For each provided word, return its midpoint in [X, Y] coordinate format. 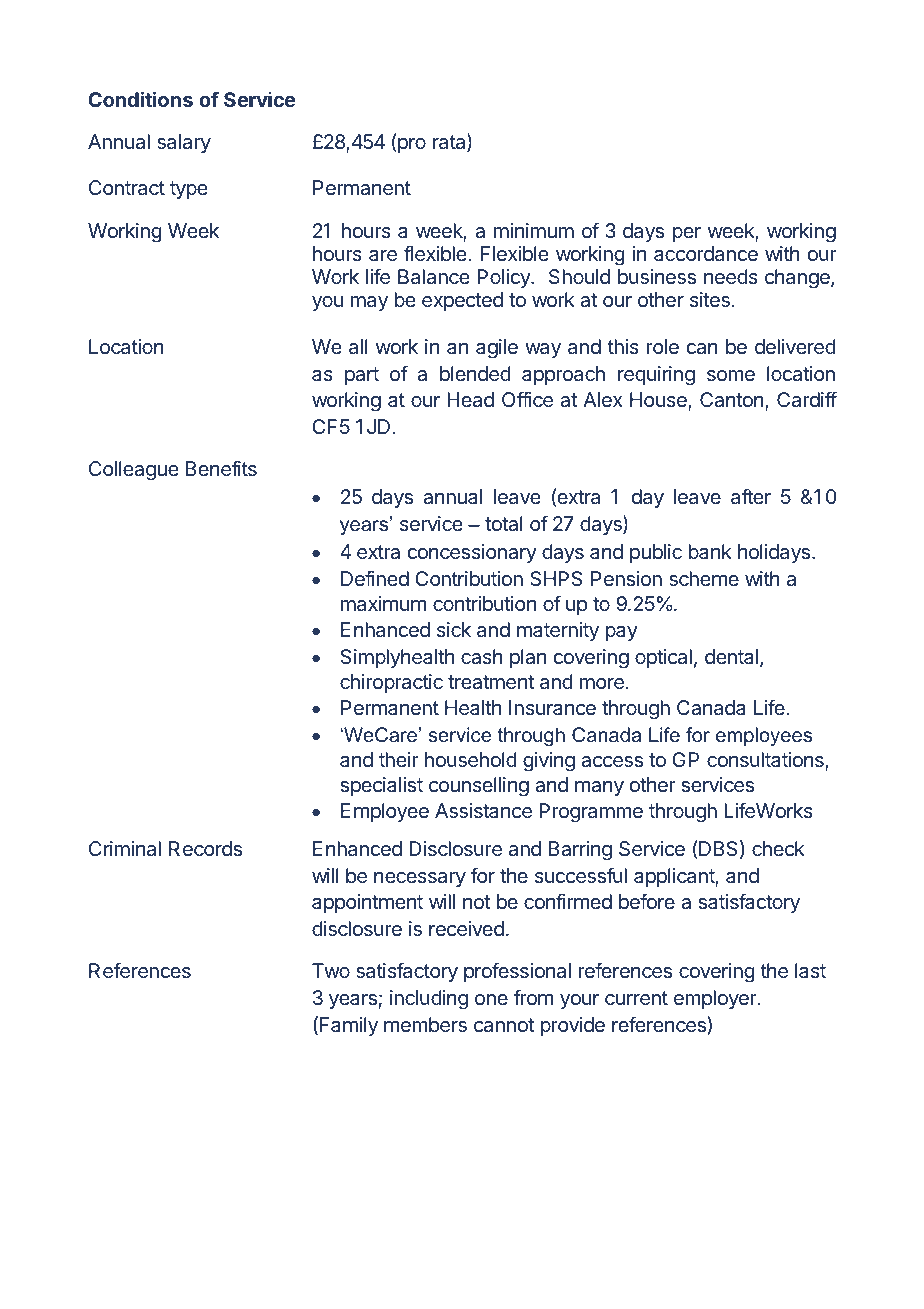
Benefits [221, 468]
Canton [733, 401]
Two [331, 970]
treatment [491, 682]
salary [184, 143]
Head [470, 400]
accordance [706, 253]
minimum [534, 230]
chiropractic [391, 683]
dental [731, 656]
